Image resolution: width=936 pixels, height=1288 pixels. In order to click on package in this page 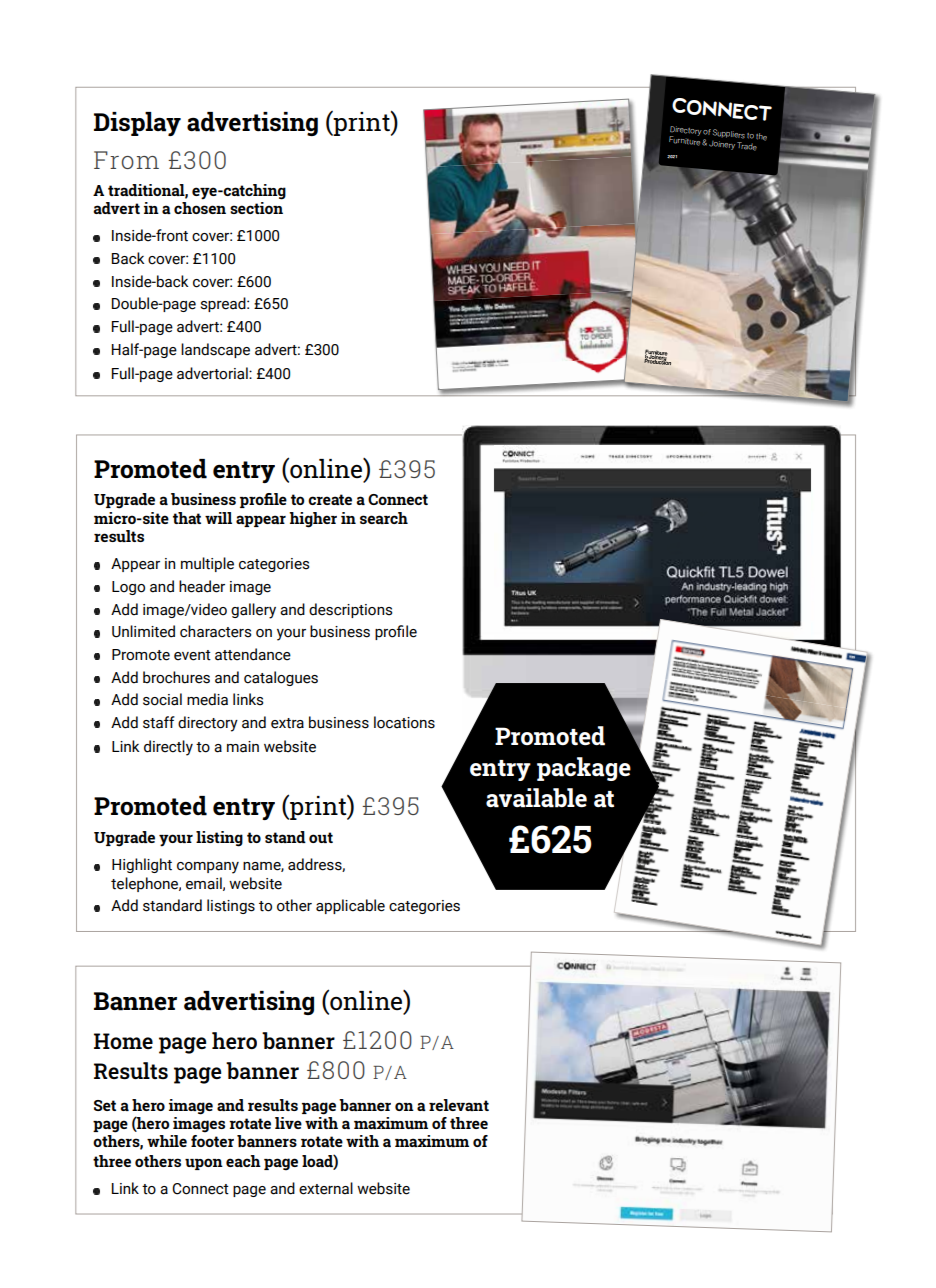, I will do `click(584, 769)`.
